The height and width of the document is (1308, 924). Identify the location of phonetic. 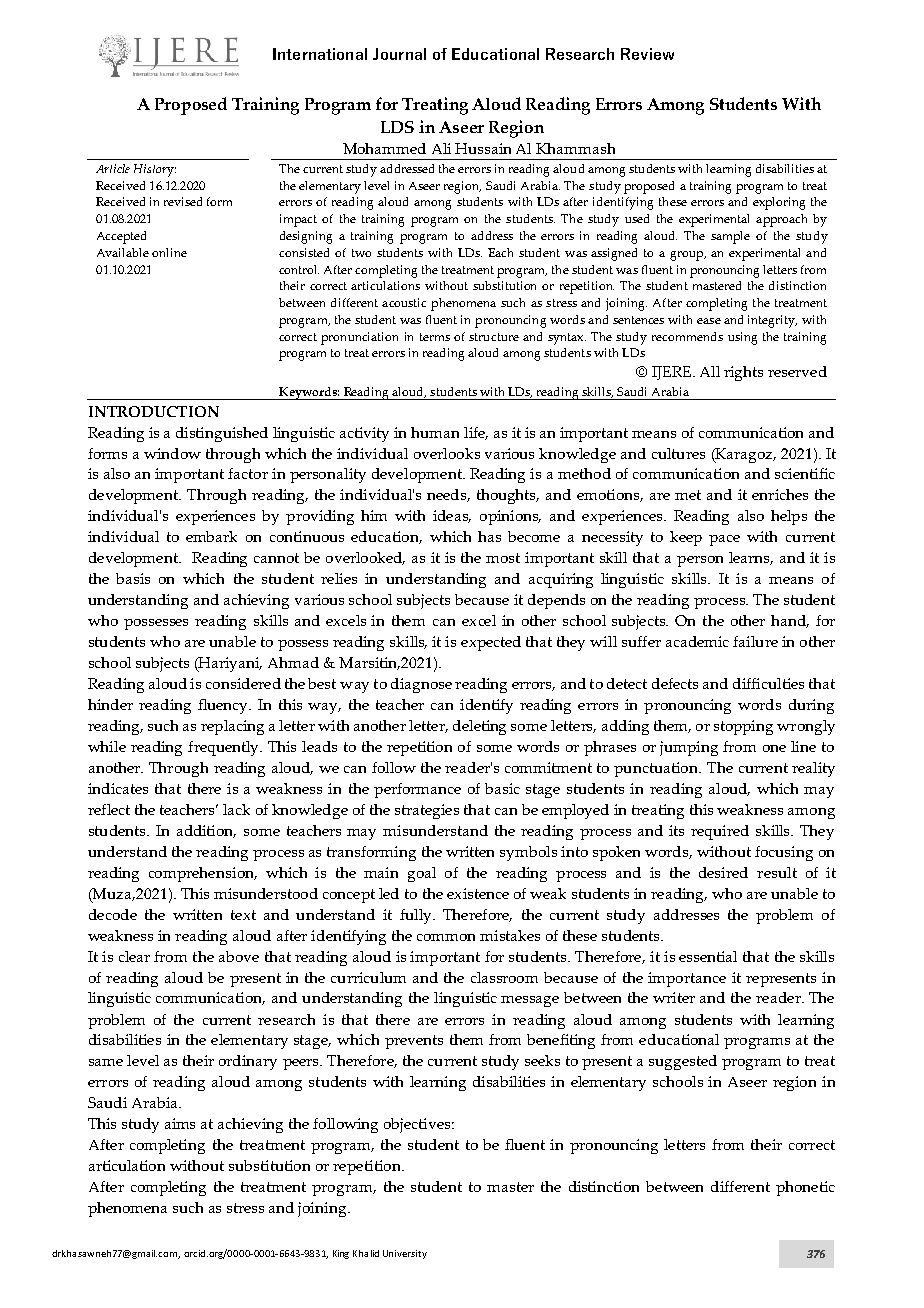
(805, 1188).
